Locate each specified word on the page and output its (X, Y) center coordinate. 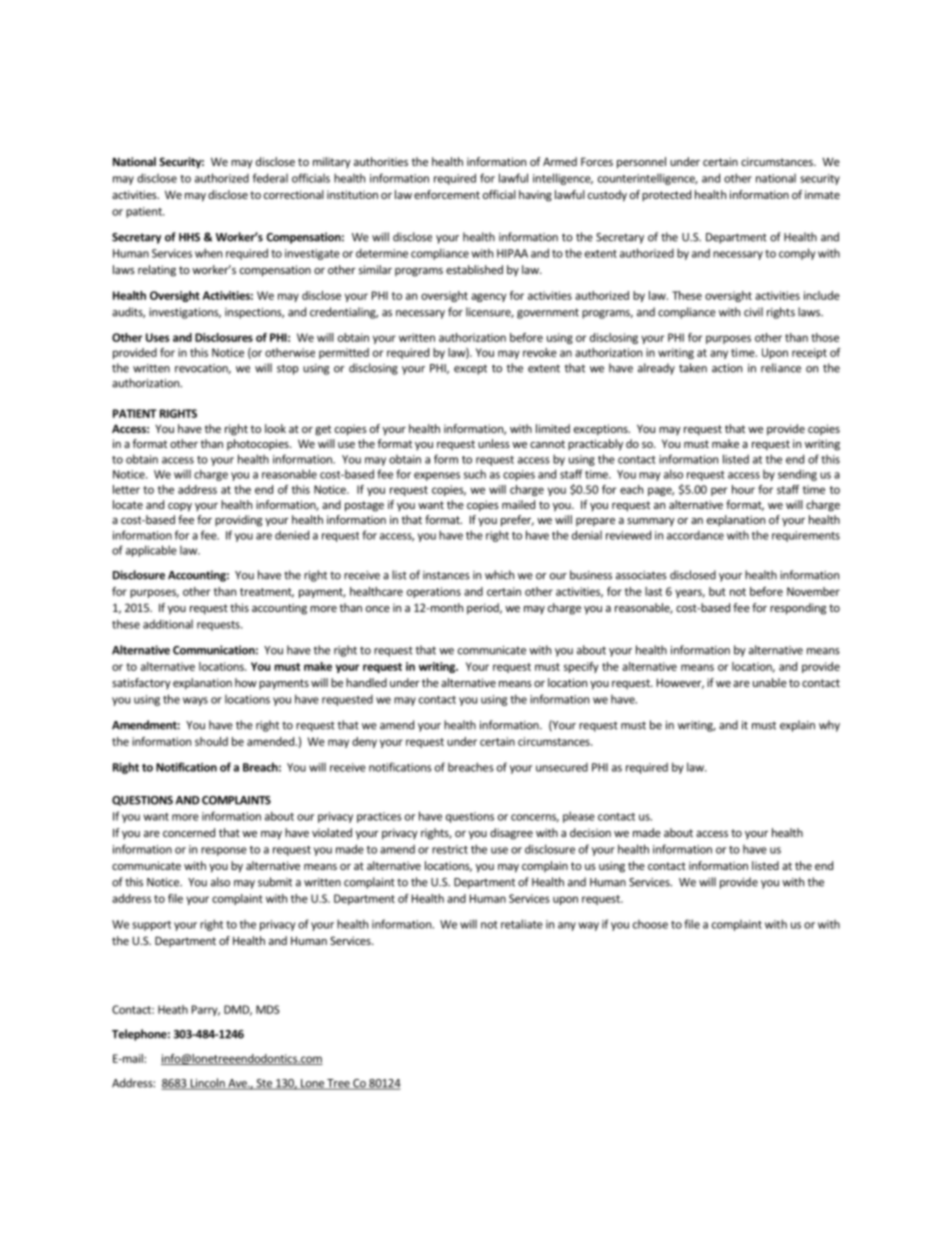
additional (168, 624)
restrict (450, 849)
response (224, 851)
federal (270, 178)
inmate (822, 194)
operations (434, 592)
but (717, 591)
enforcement (447, 194)
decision (590, 832)
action (727, 368)
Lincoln (207, 1084)
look (275, 428)
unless (494, 443)
